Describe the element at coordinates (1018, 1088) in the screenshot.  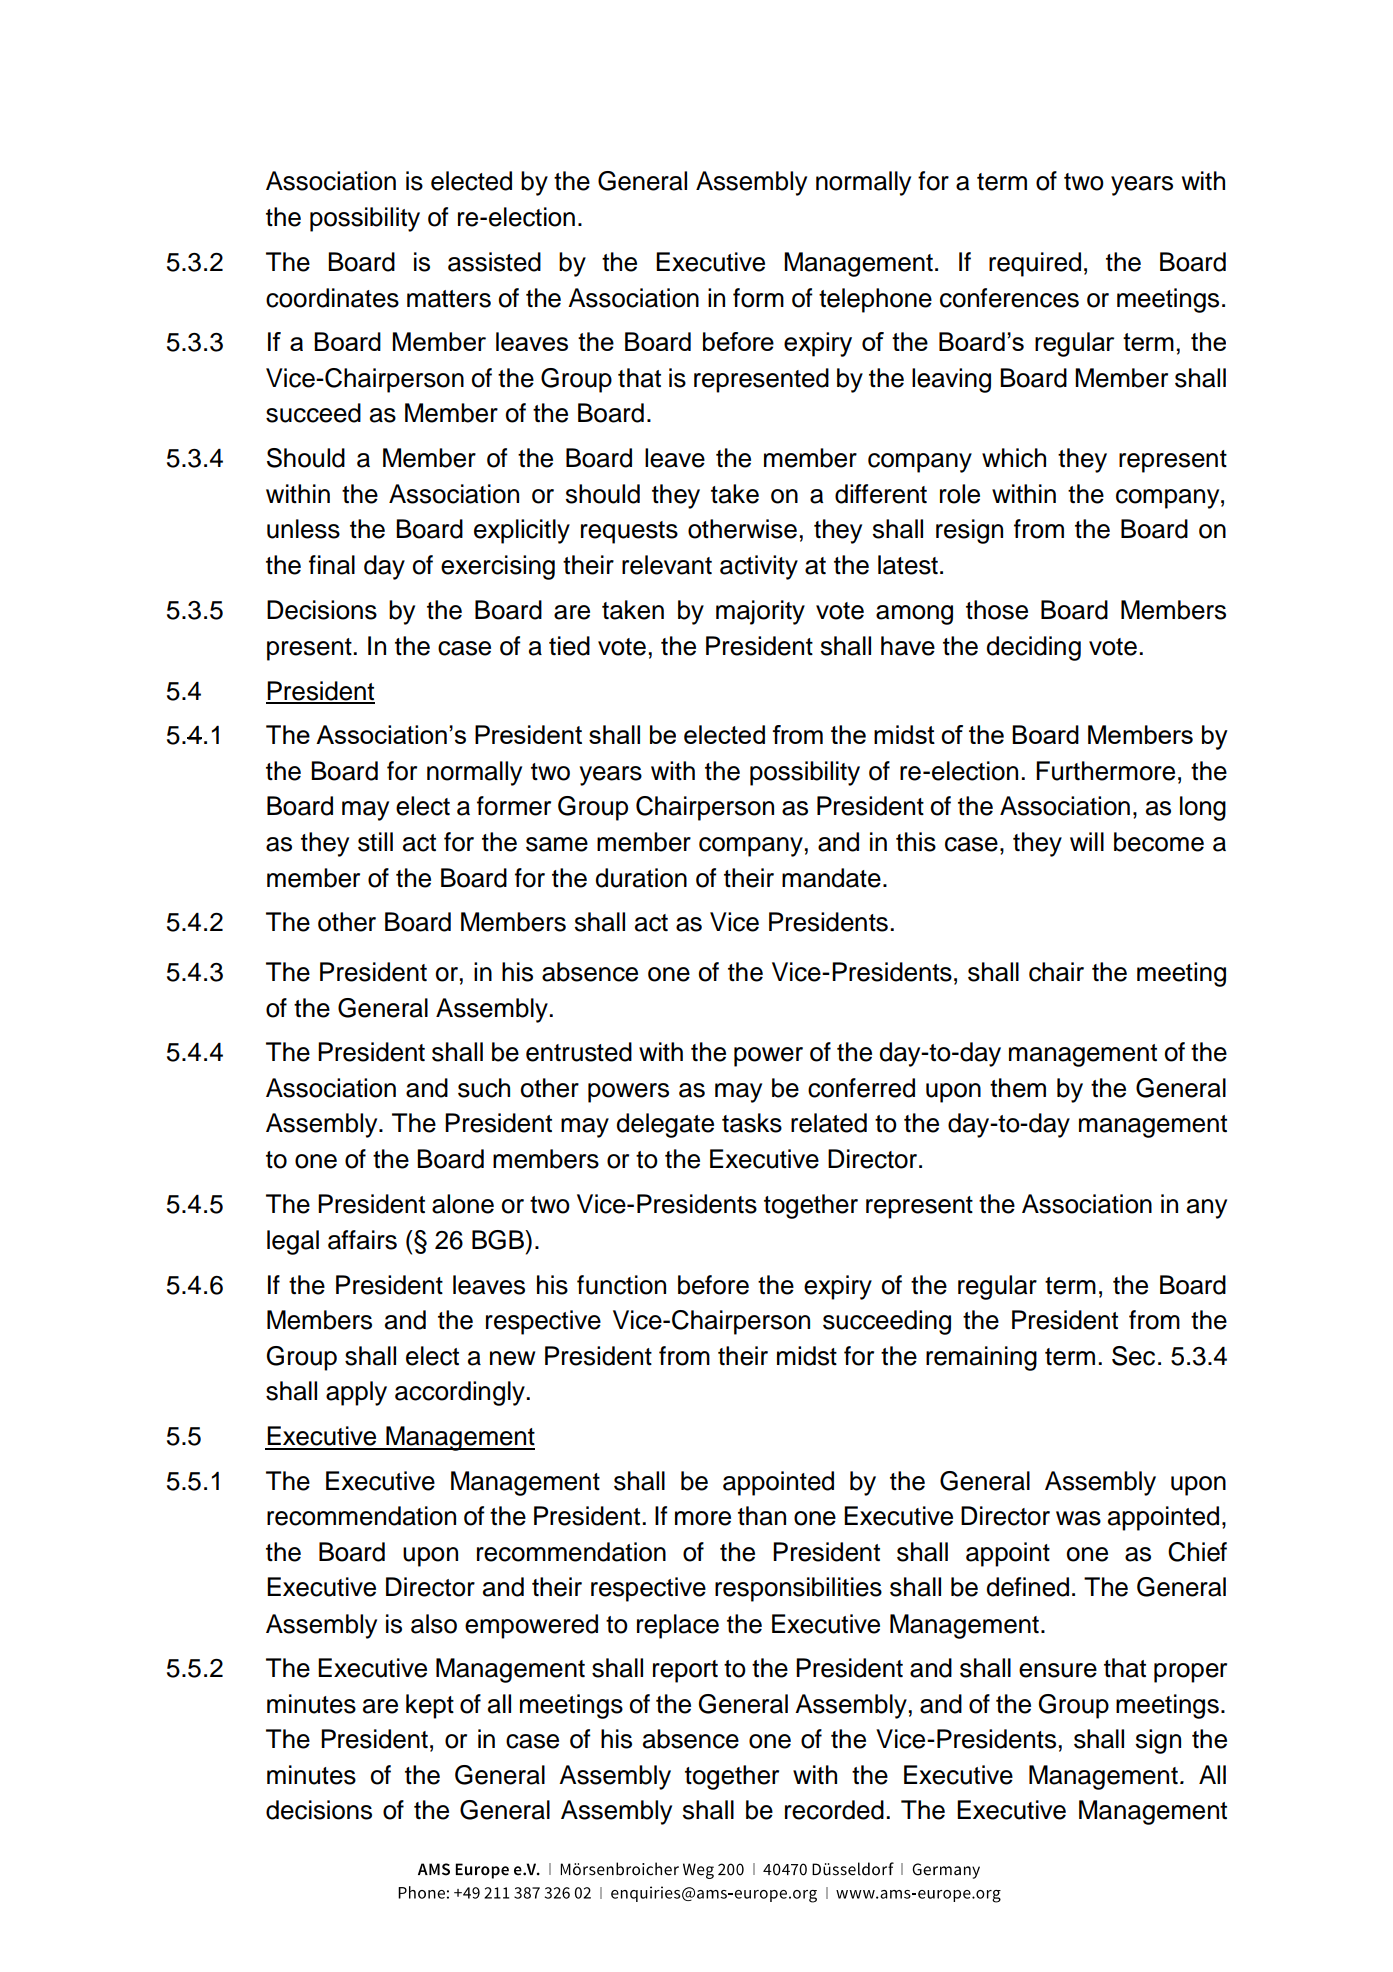
I see `them` at that location.
